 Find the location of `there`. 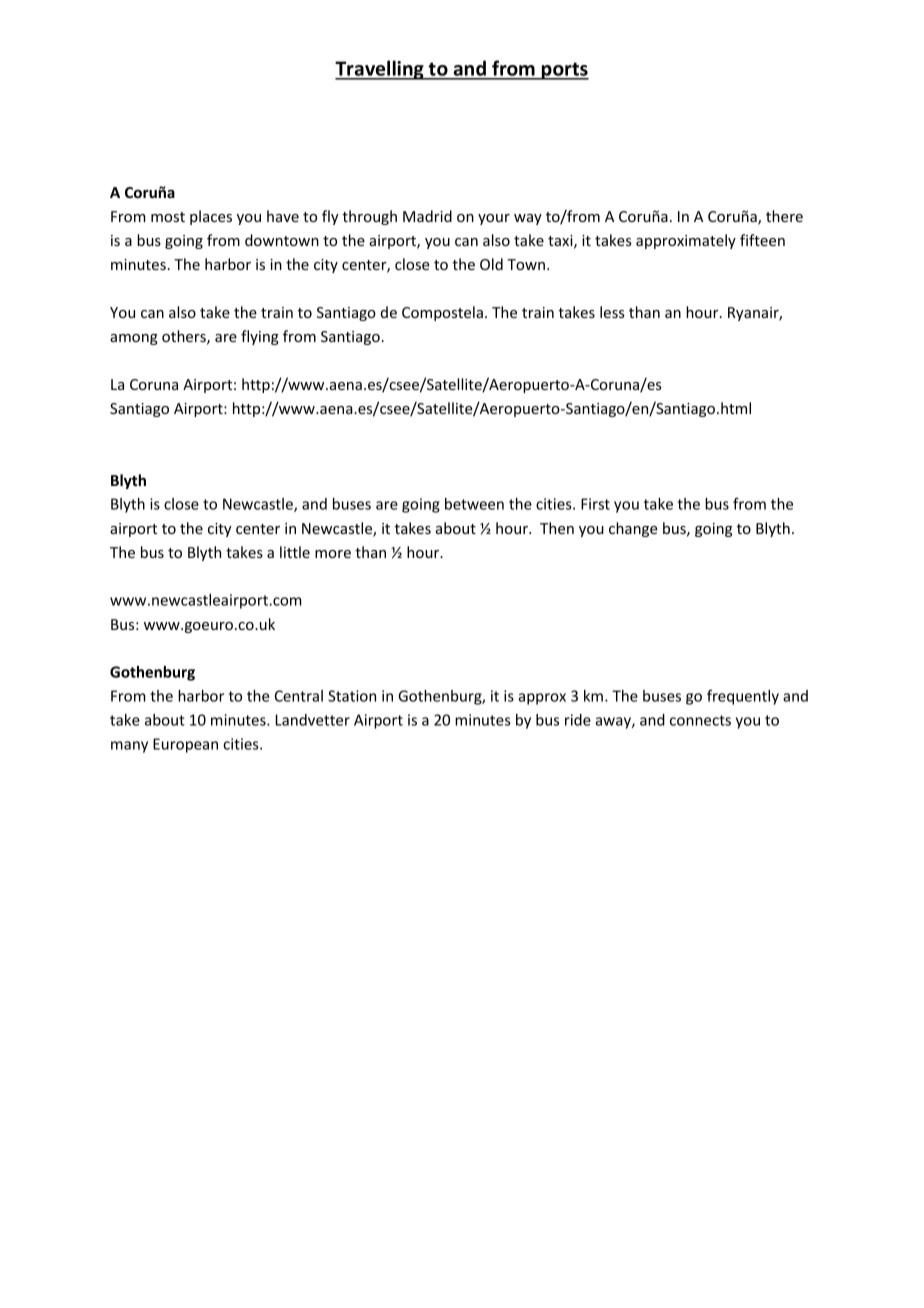

there is located at coordinates (784, 216).
